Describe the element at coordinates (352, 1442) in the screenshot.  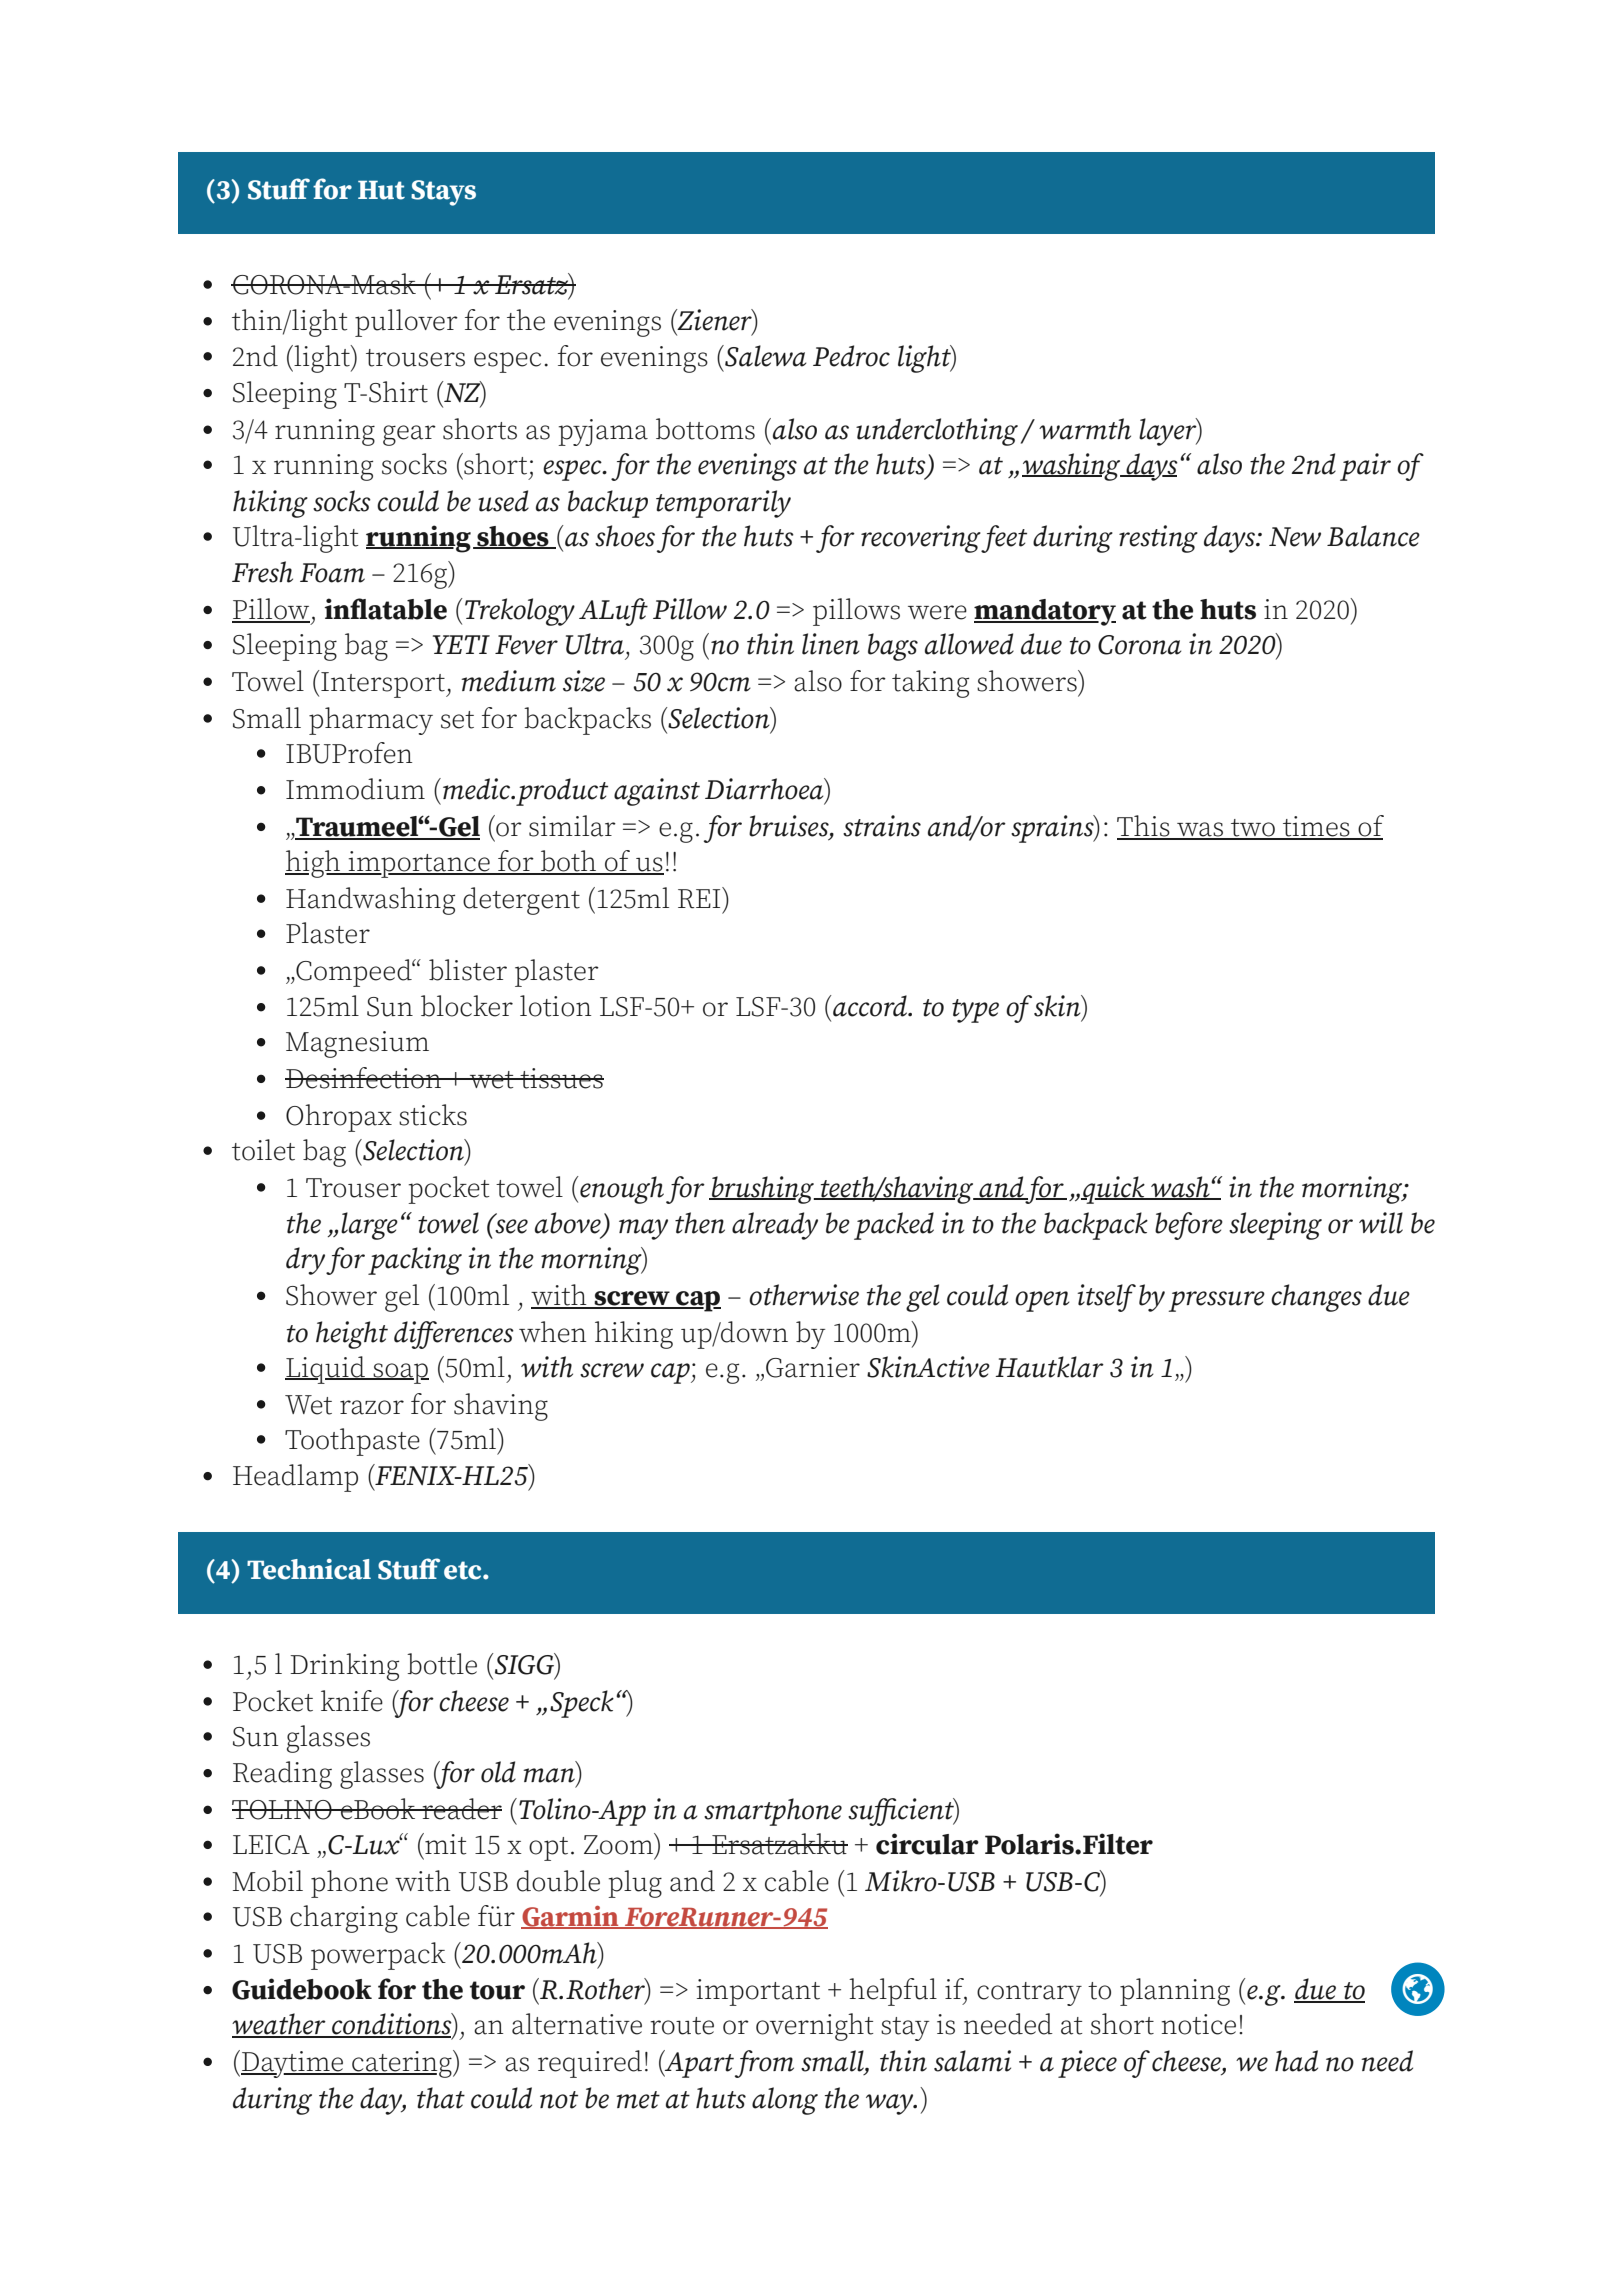
I see `Toothpaste` at that location.
